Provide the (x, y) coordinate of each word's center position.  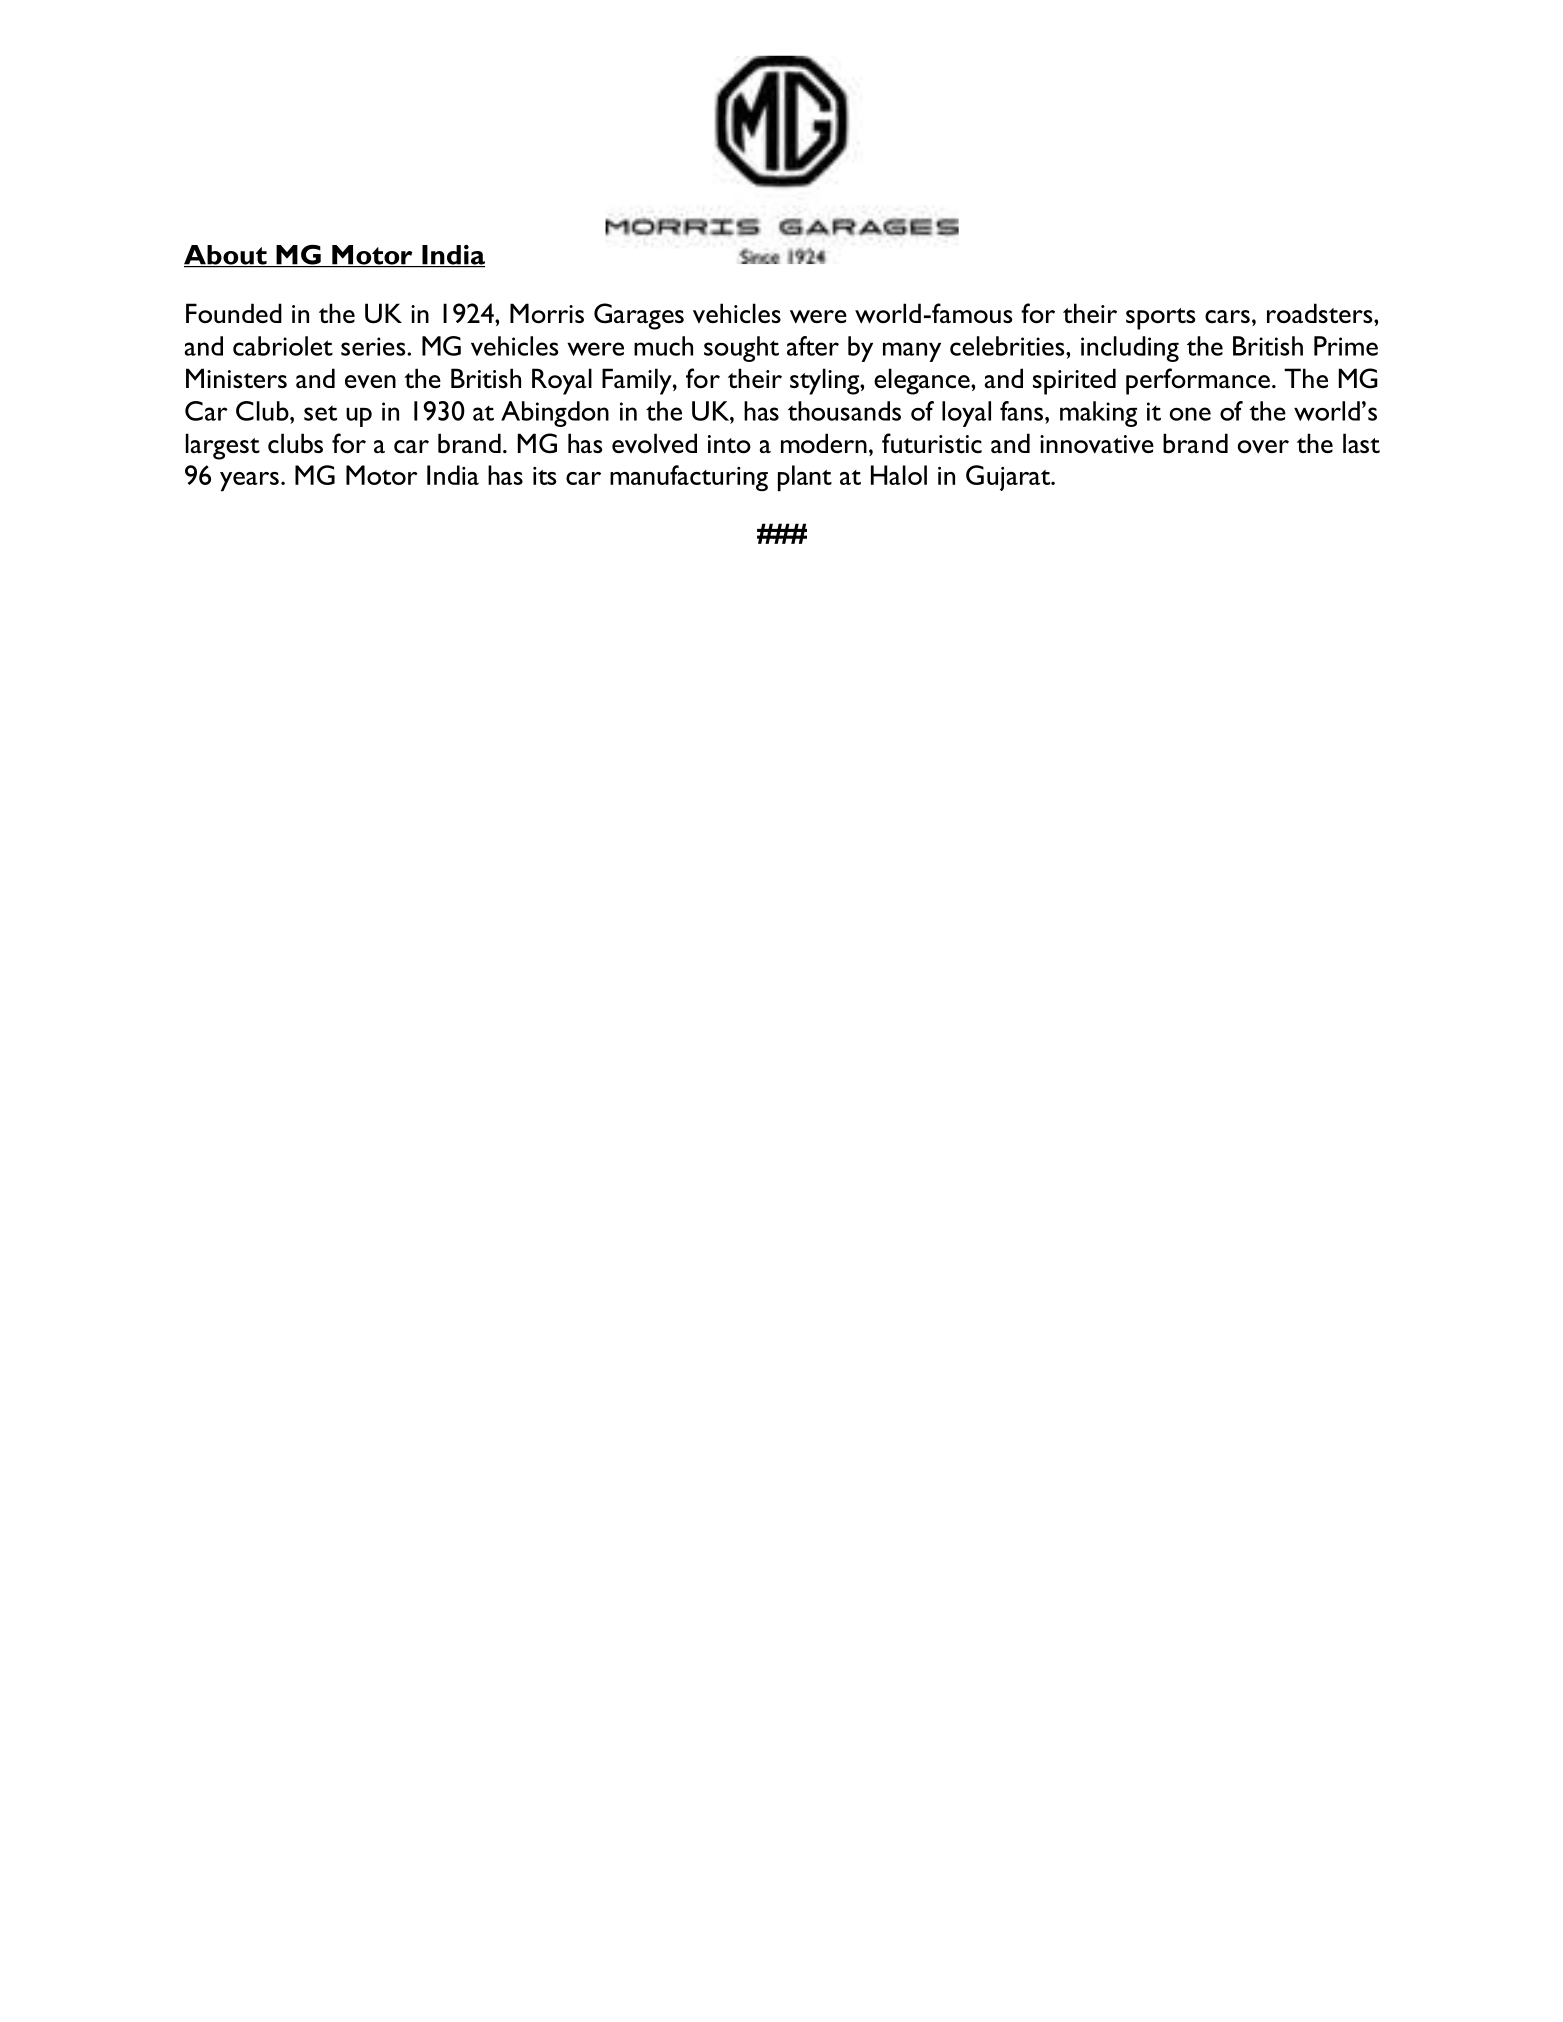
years (249, 482)
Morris (547, 313)
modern (824, 443)
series (374, 346)
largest (223, 446)
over (1263, 447)
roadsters (1321, 313)
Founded (234, 313)
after (813, 346)
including (1130, 349)
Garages (639, 316)
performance (1198, 381)
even (370, 382)
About (226, 256)
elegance (923, 381)
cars (1227, 316)
